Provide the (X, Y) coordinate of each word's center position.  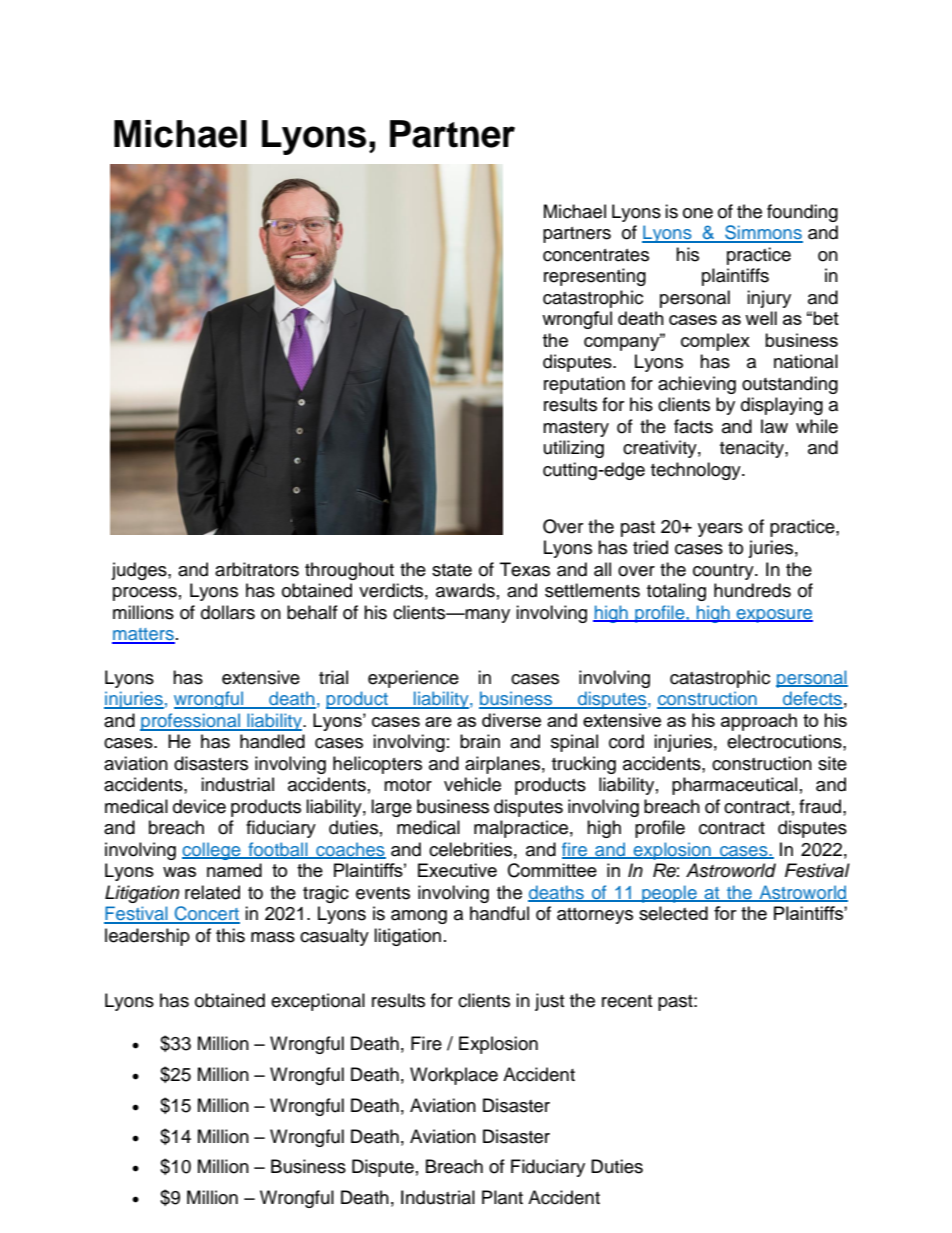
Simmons (763, 233)
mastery (576, 429)
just (549, 1002)
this (230, 935)
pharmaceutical (734, 786)
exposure (773, 616)
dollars (228, 612)
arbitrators (257, 569)
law (774, 426)
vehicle (472, 784)
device (199, 806)
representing (595, 277)
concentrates (596, 255)
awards (465, 590)
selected (673, 913)
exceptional (318, 1002)
